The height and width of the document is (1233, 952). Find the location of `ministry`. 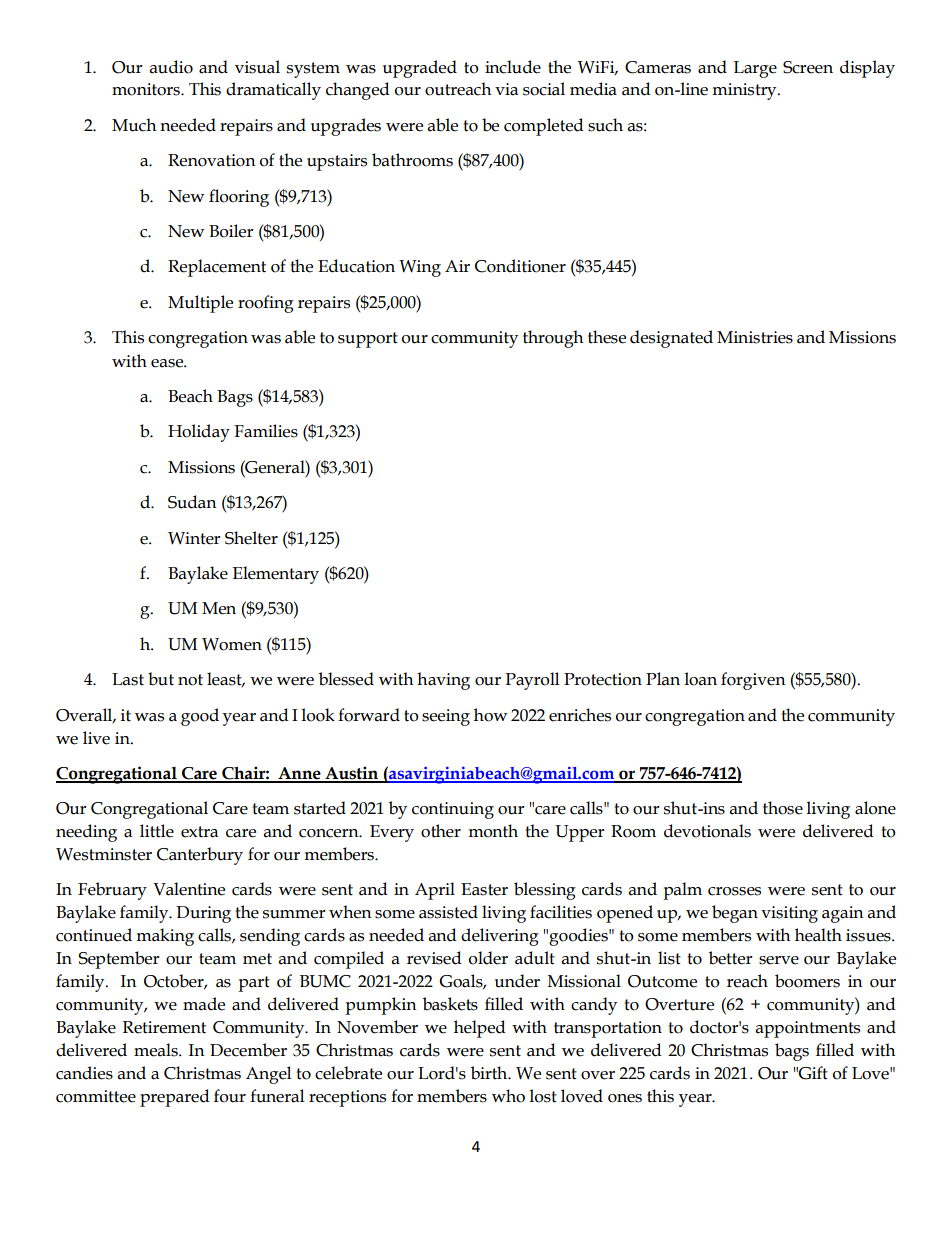

ministry is located at coordinates (745, 91).
